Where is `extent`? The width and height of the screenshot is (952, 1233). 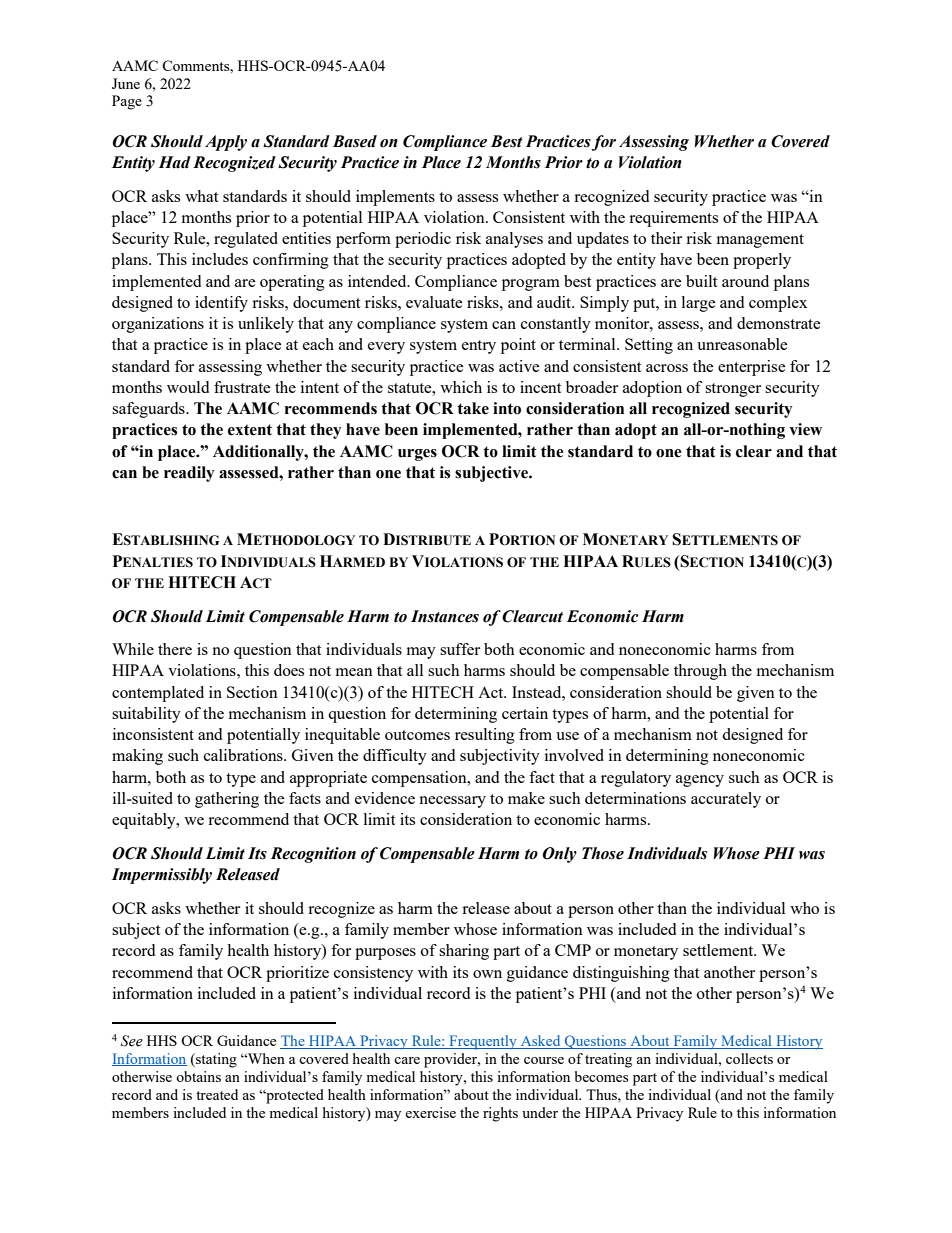 extent is located at coordinates (250, 430).
